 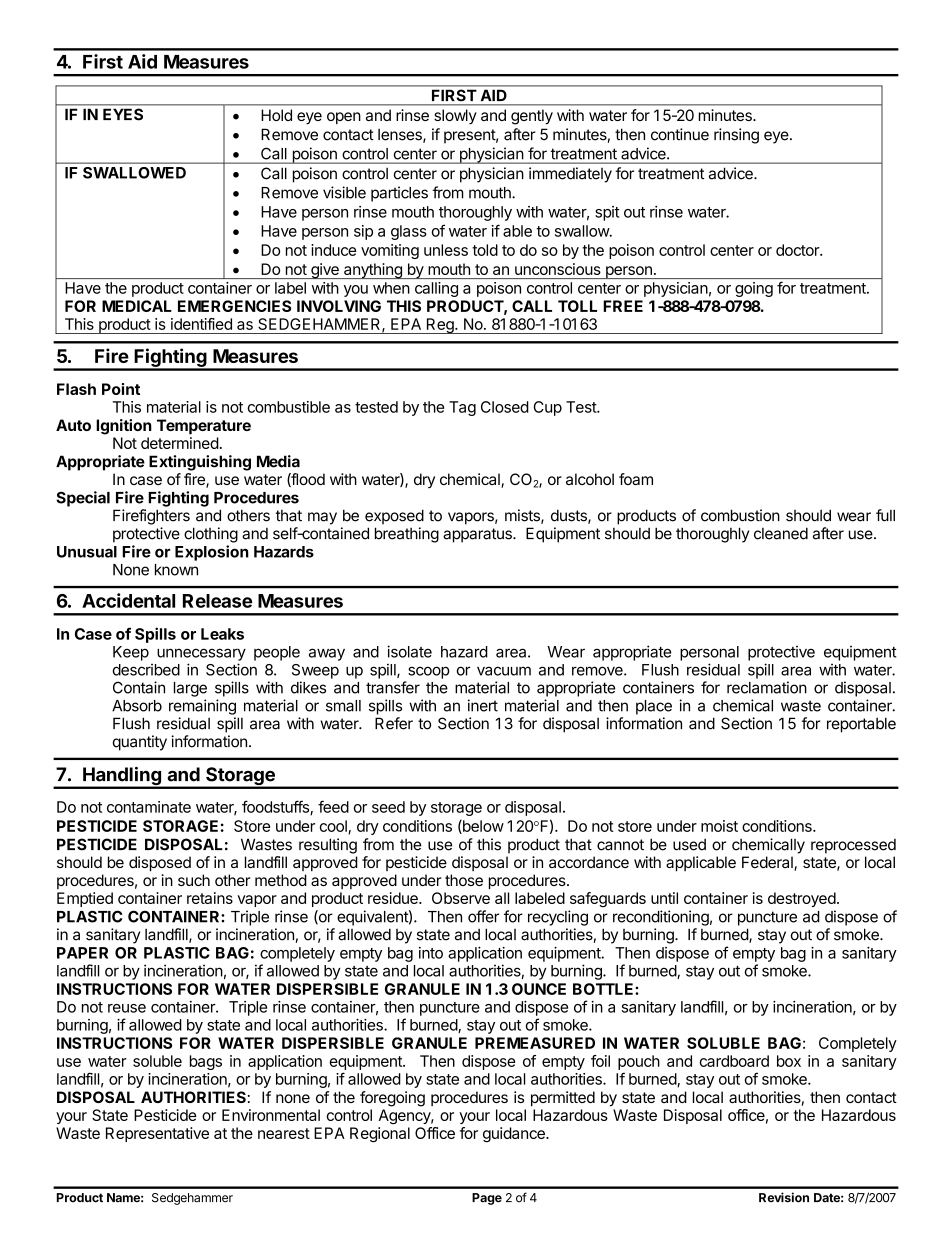 What do you see at coordinates (784, 1197) in the document?
I see `Revision` at bounding box center [784, 1197].
